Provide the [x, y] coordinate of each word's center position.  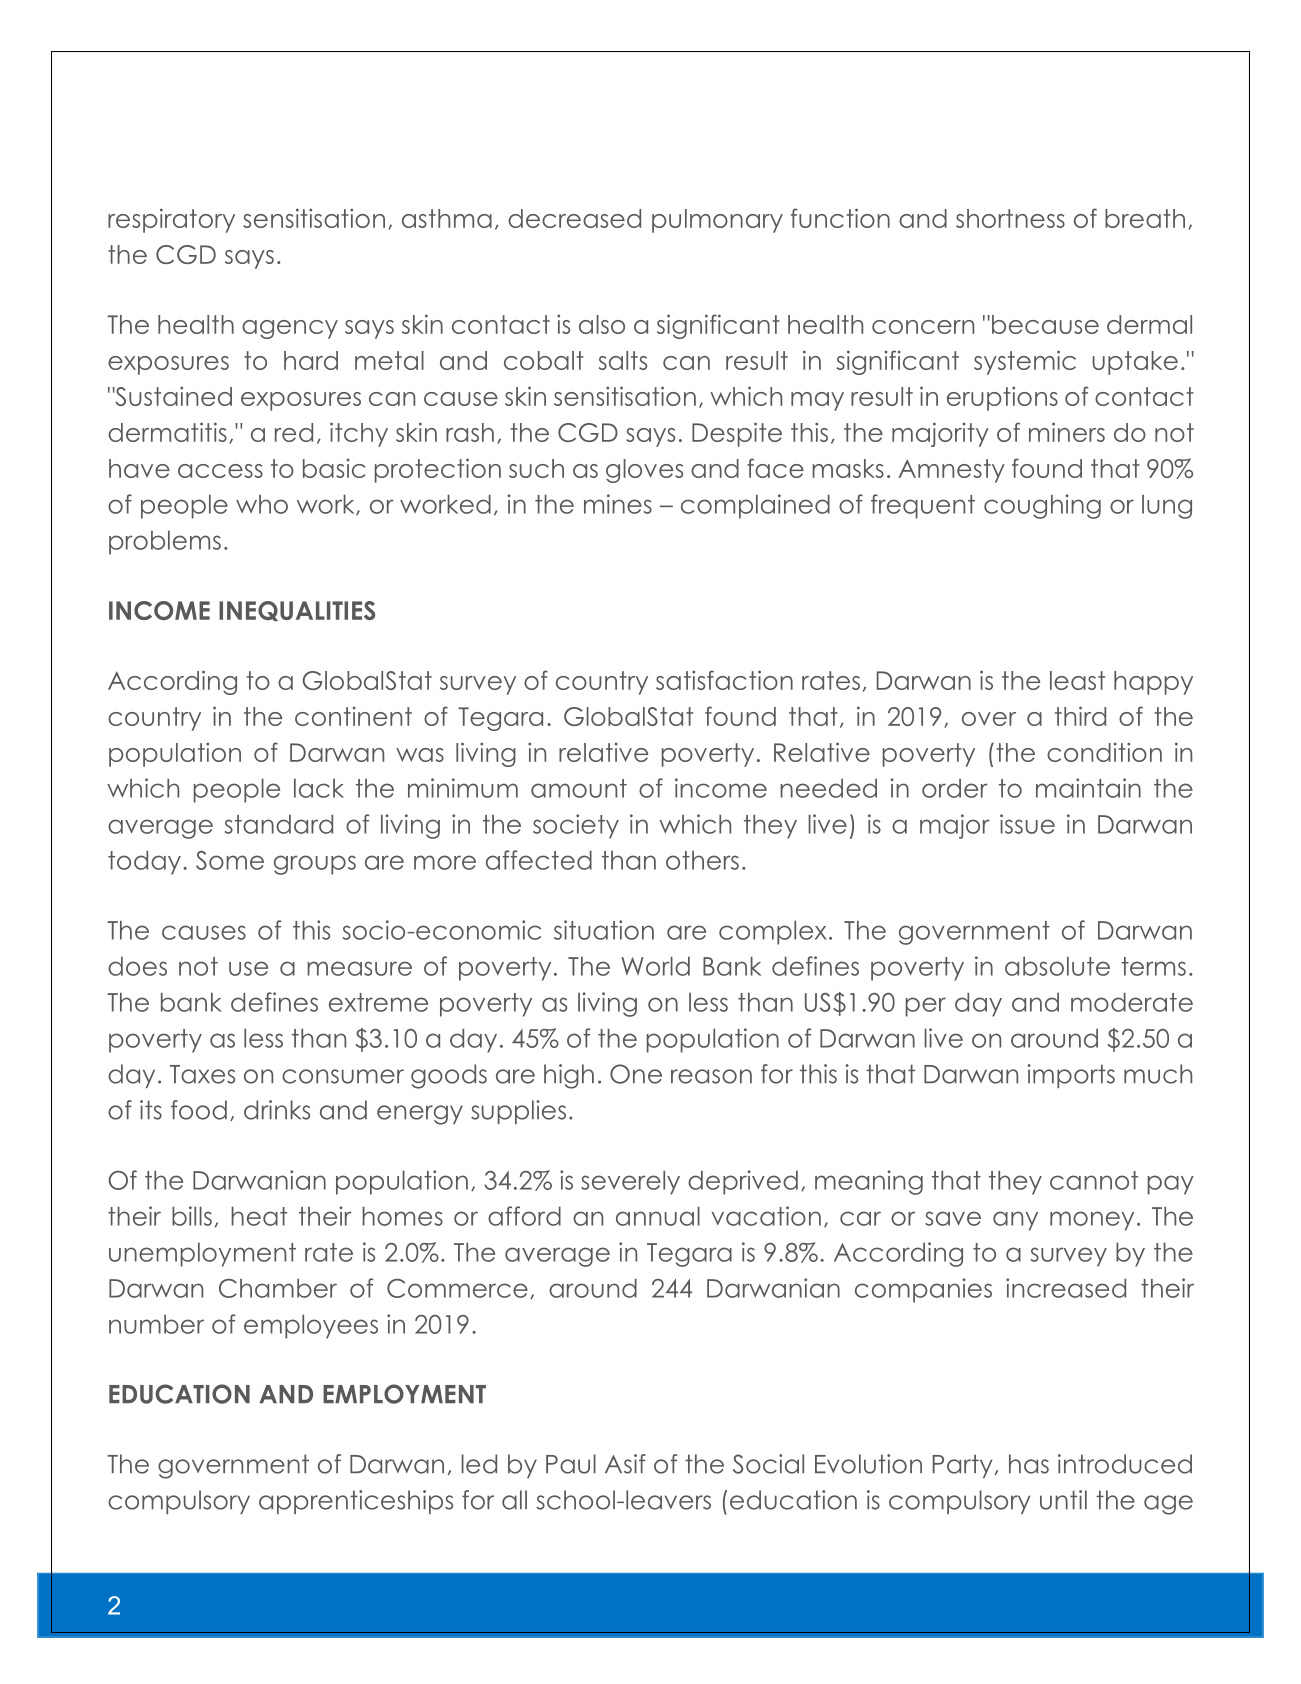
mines [618, 504]
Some [230, 860]
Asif [625, 1464]
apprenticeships [356, 1502]
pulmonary [717, 221]
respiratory [171, 220]
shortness [1010, 218]
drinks [277, 1110]
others [702, 860]
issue [1027, 824]
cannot [1094, 1180]
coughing [1042, 506]
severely [630, 1183]
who [262, 504]
